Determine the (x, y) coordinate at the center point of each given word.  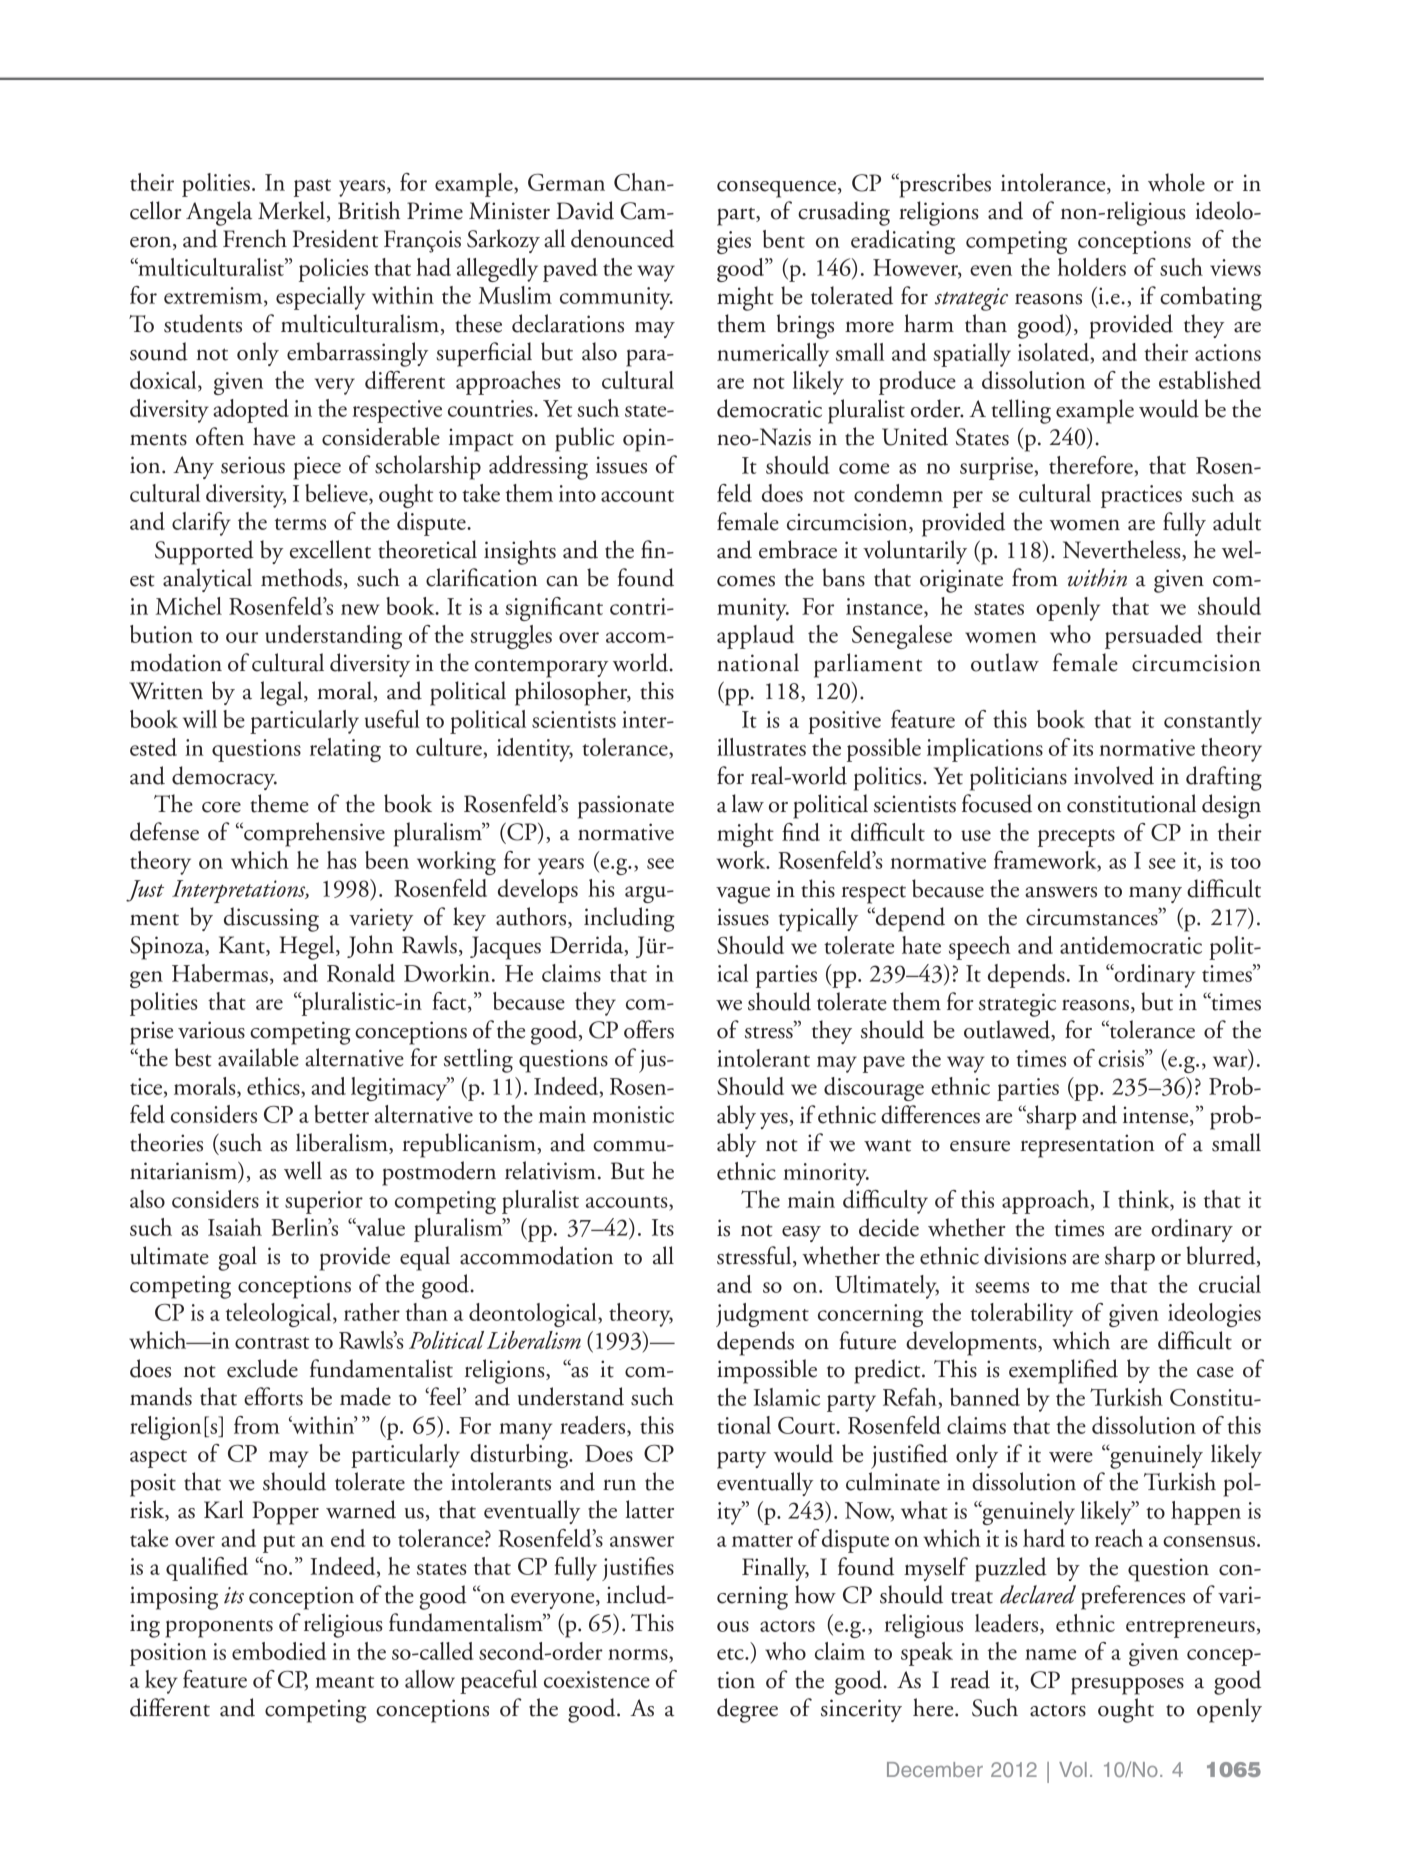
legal (282, 693)
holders (1092, 267)
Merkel (291, 210)
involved (1114, 775)
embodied (279, 1651)
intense (1157, 1116)
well (303, 1170)
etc (731, 1654)
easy (801, 1234)
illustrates (761, 747)
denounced (622, 238)
